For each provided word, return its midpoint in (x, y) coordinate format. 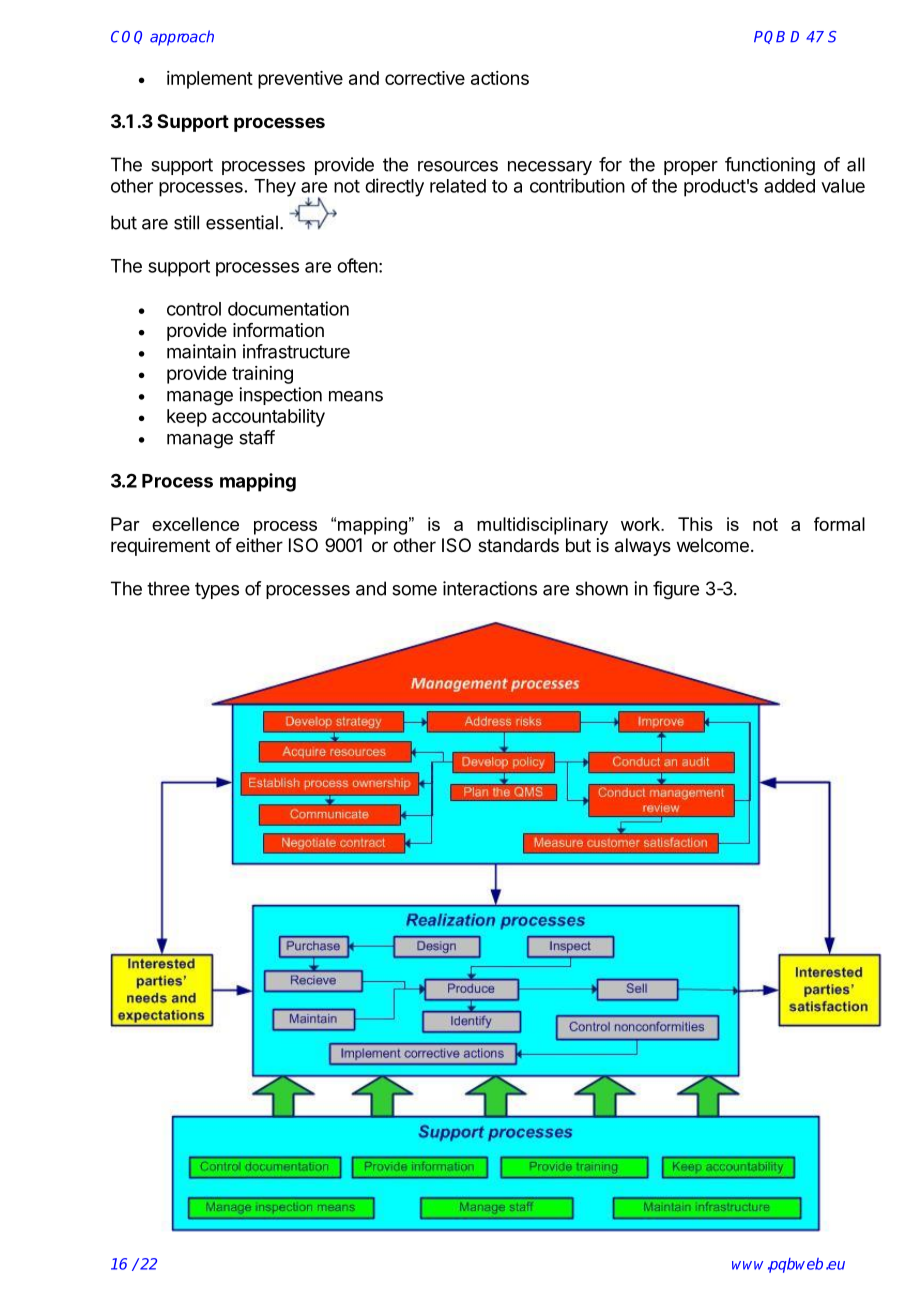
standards (518, 545)
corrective (425, 78)
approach (182, 38)
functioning (770, 166)
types (217, 590)
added (789, 186)
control (194, 309)
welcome (713, 545)
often (357, 265)
